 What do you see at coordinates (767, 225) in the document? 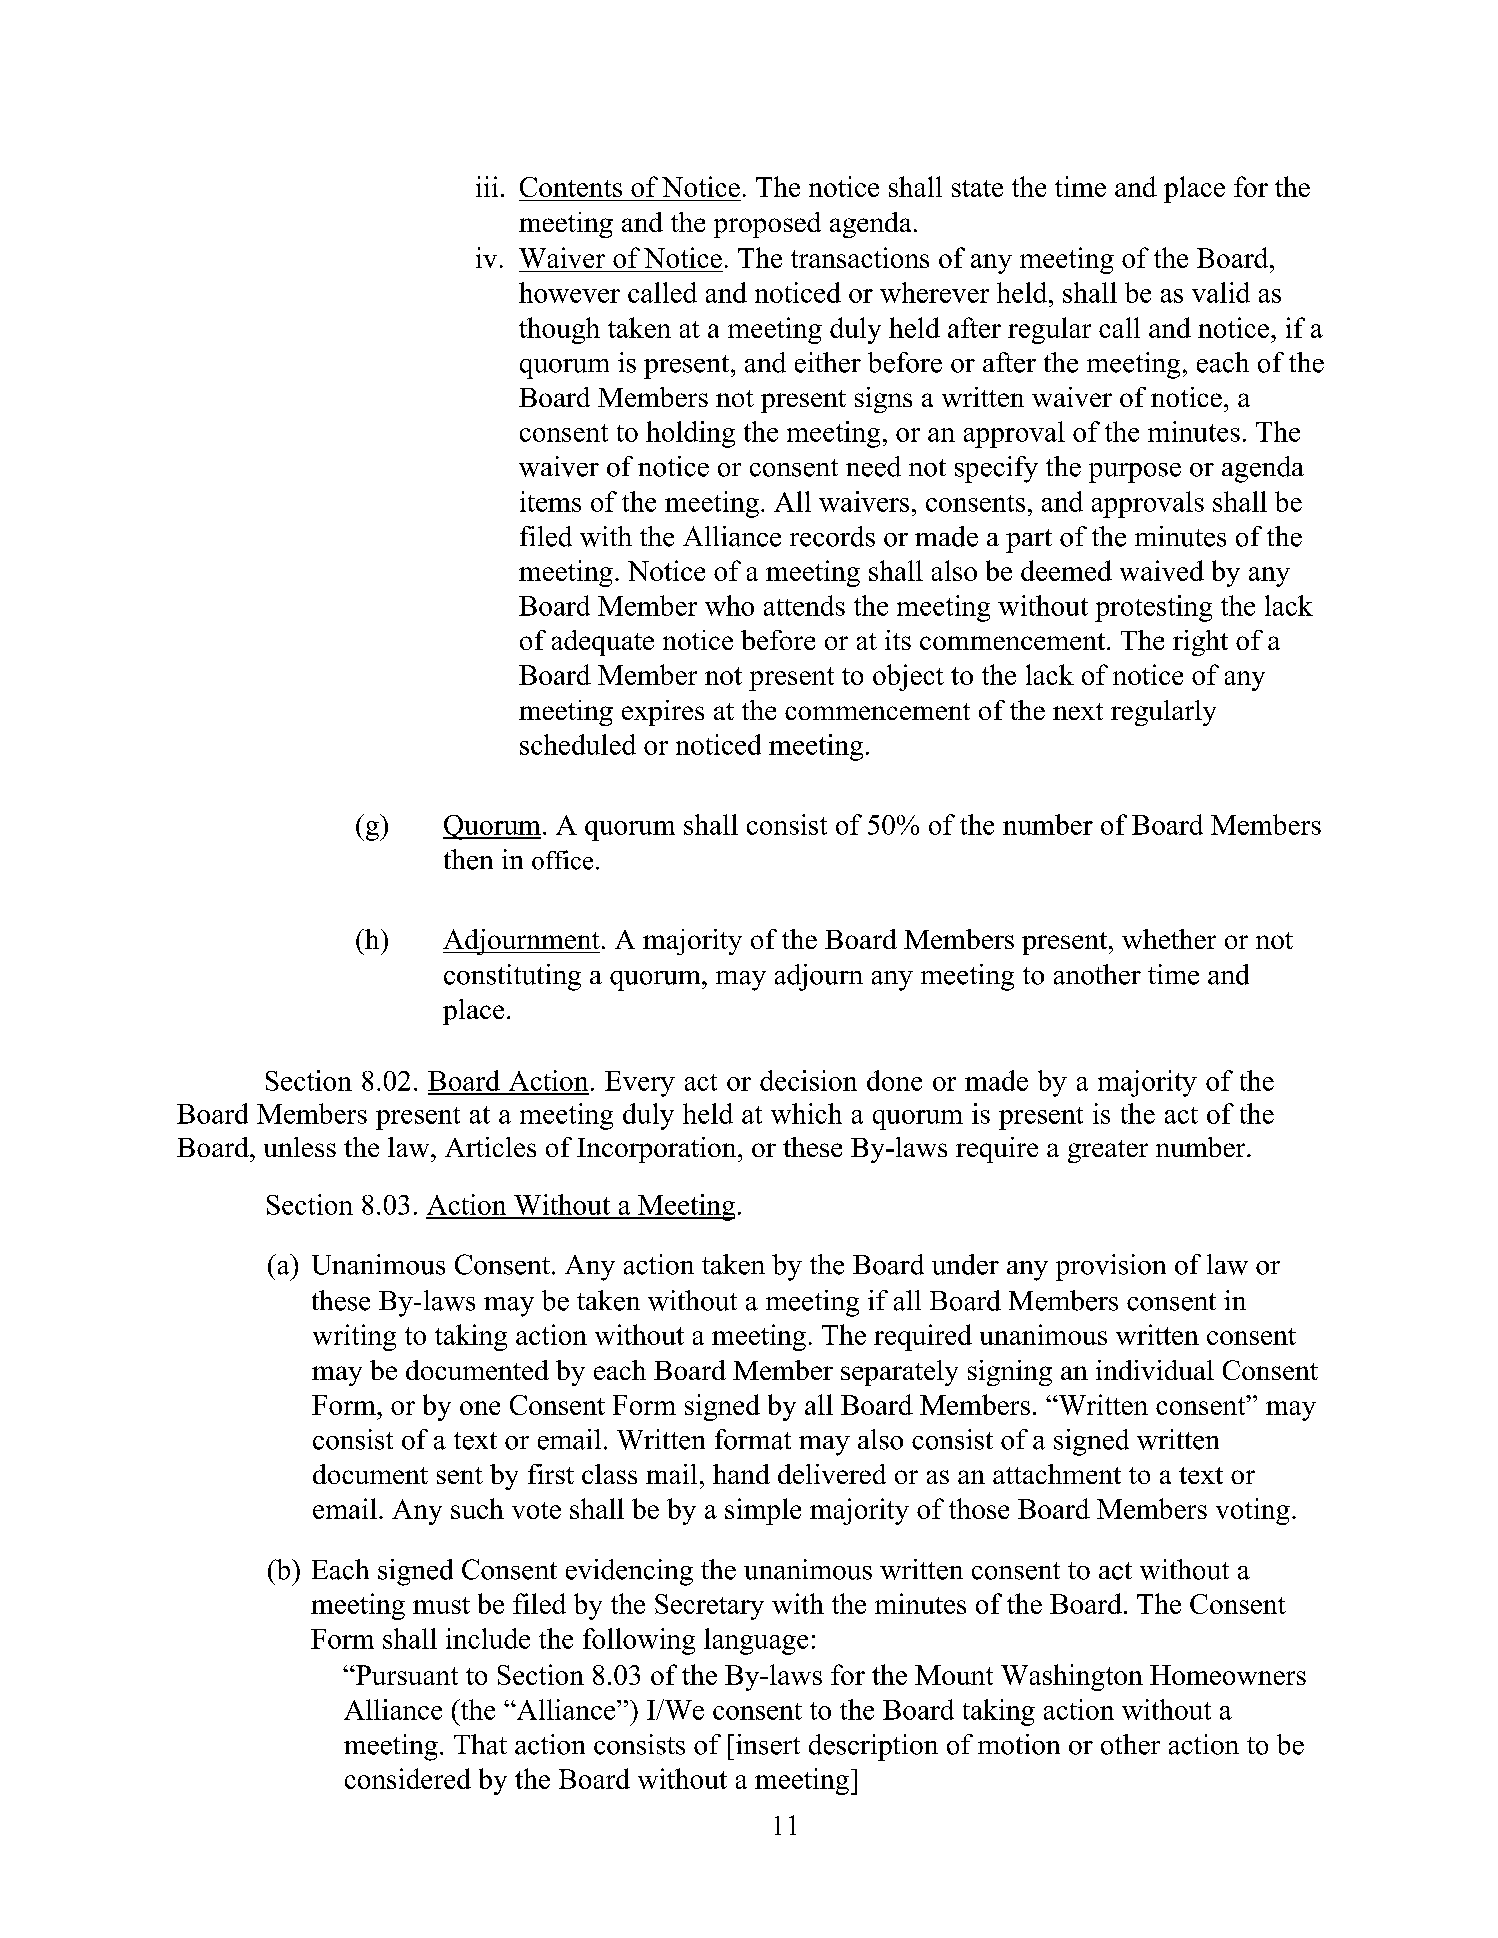
I see `proposed` at bounding box center [767, 225].
